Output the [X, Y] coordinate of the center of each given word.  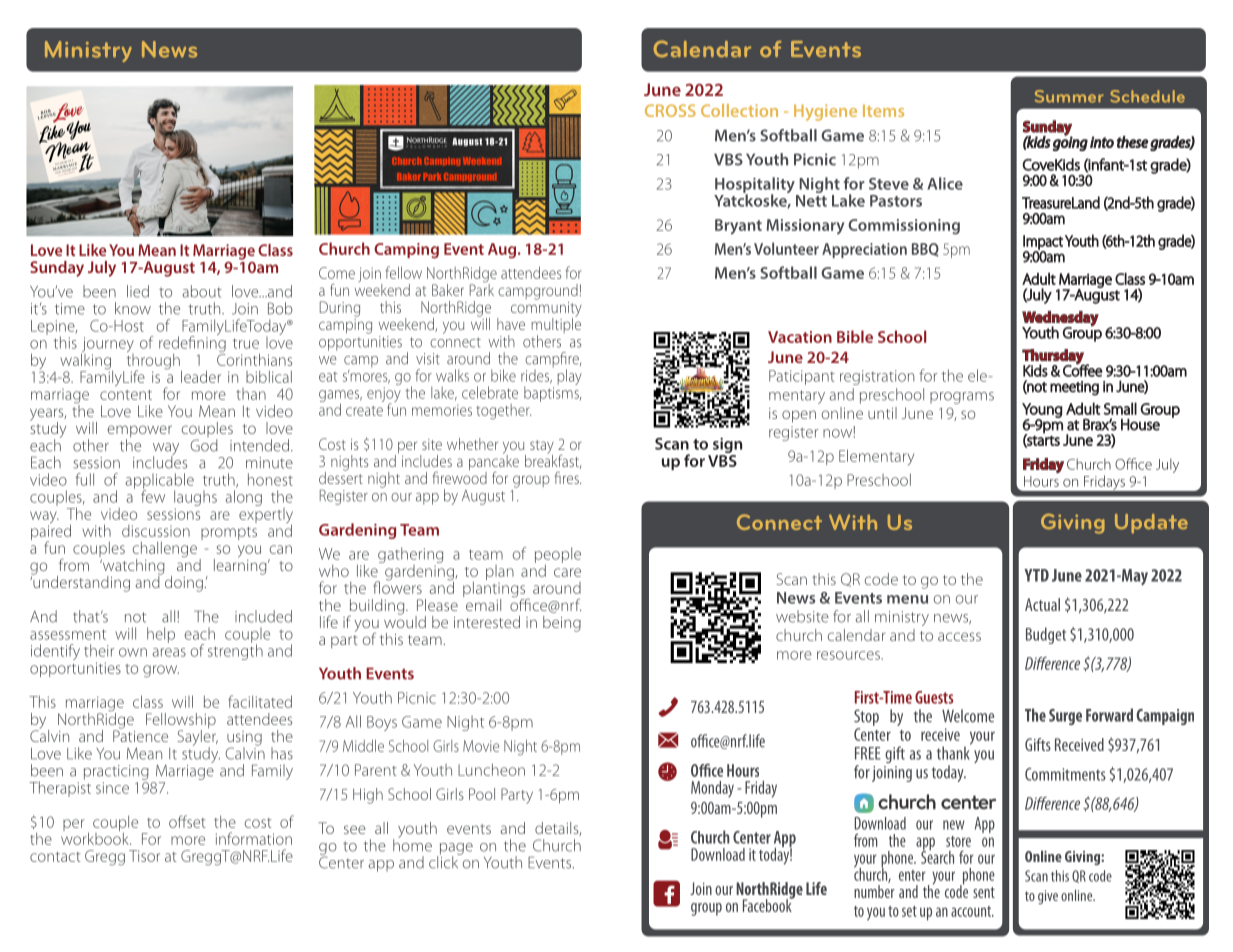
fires [568, 477]
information [254, 838]
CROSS [670, 110]
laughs [195, 499]
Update [1151, 524]
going [1070, 142]
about [202, 291]
